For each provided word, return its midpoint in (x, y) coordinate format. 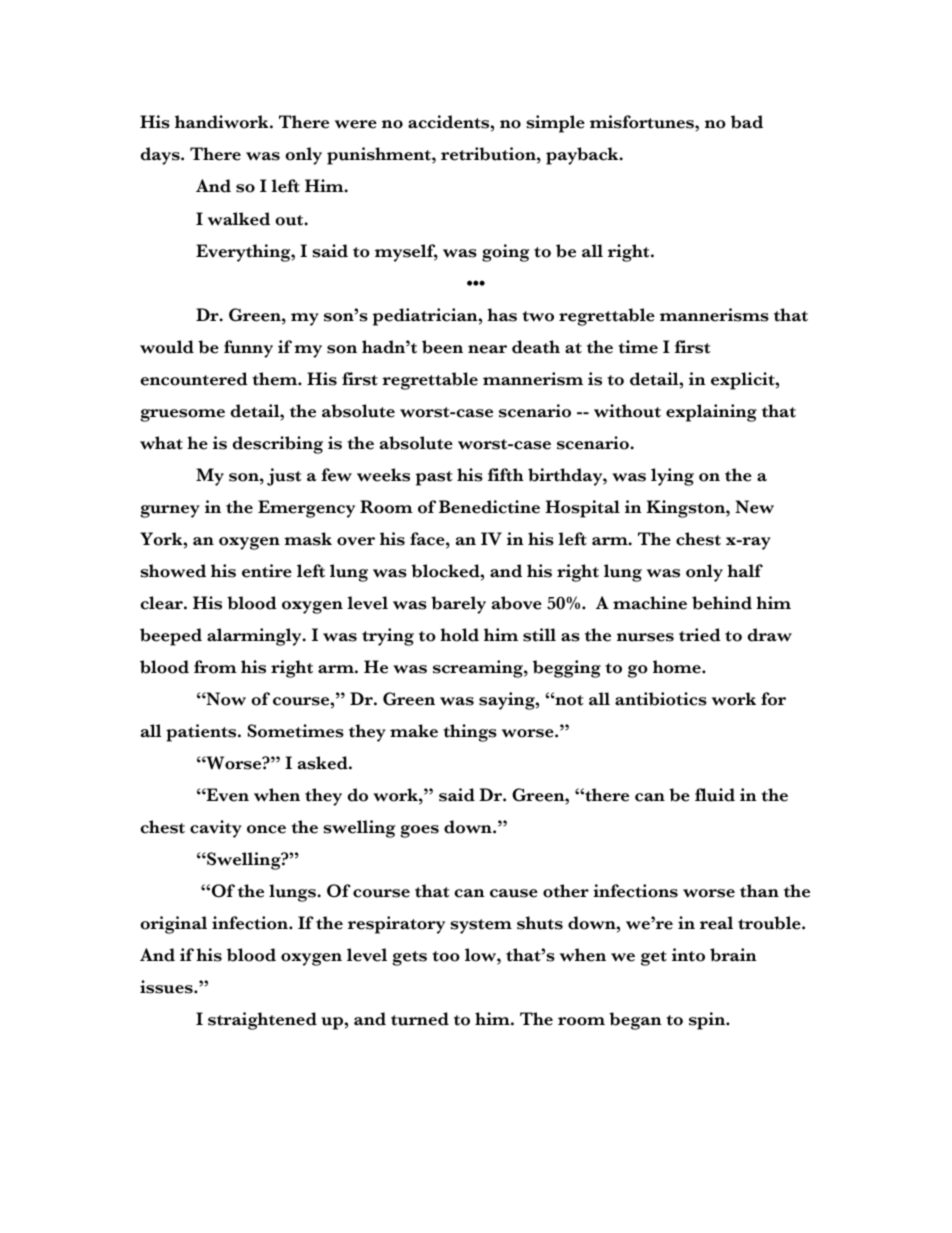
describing (278, 445)
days (161, 156)
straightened (262, 1021)
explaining (711, 413)
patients (202, 733)
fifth (506, 475)
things (470, 733)
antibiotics (661, 699)
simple (555, 124)
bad (747, 122)
